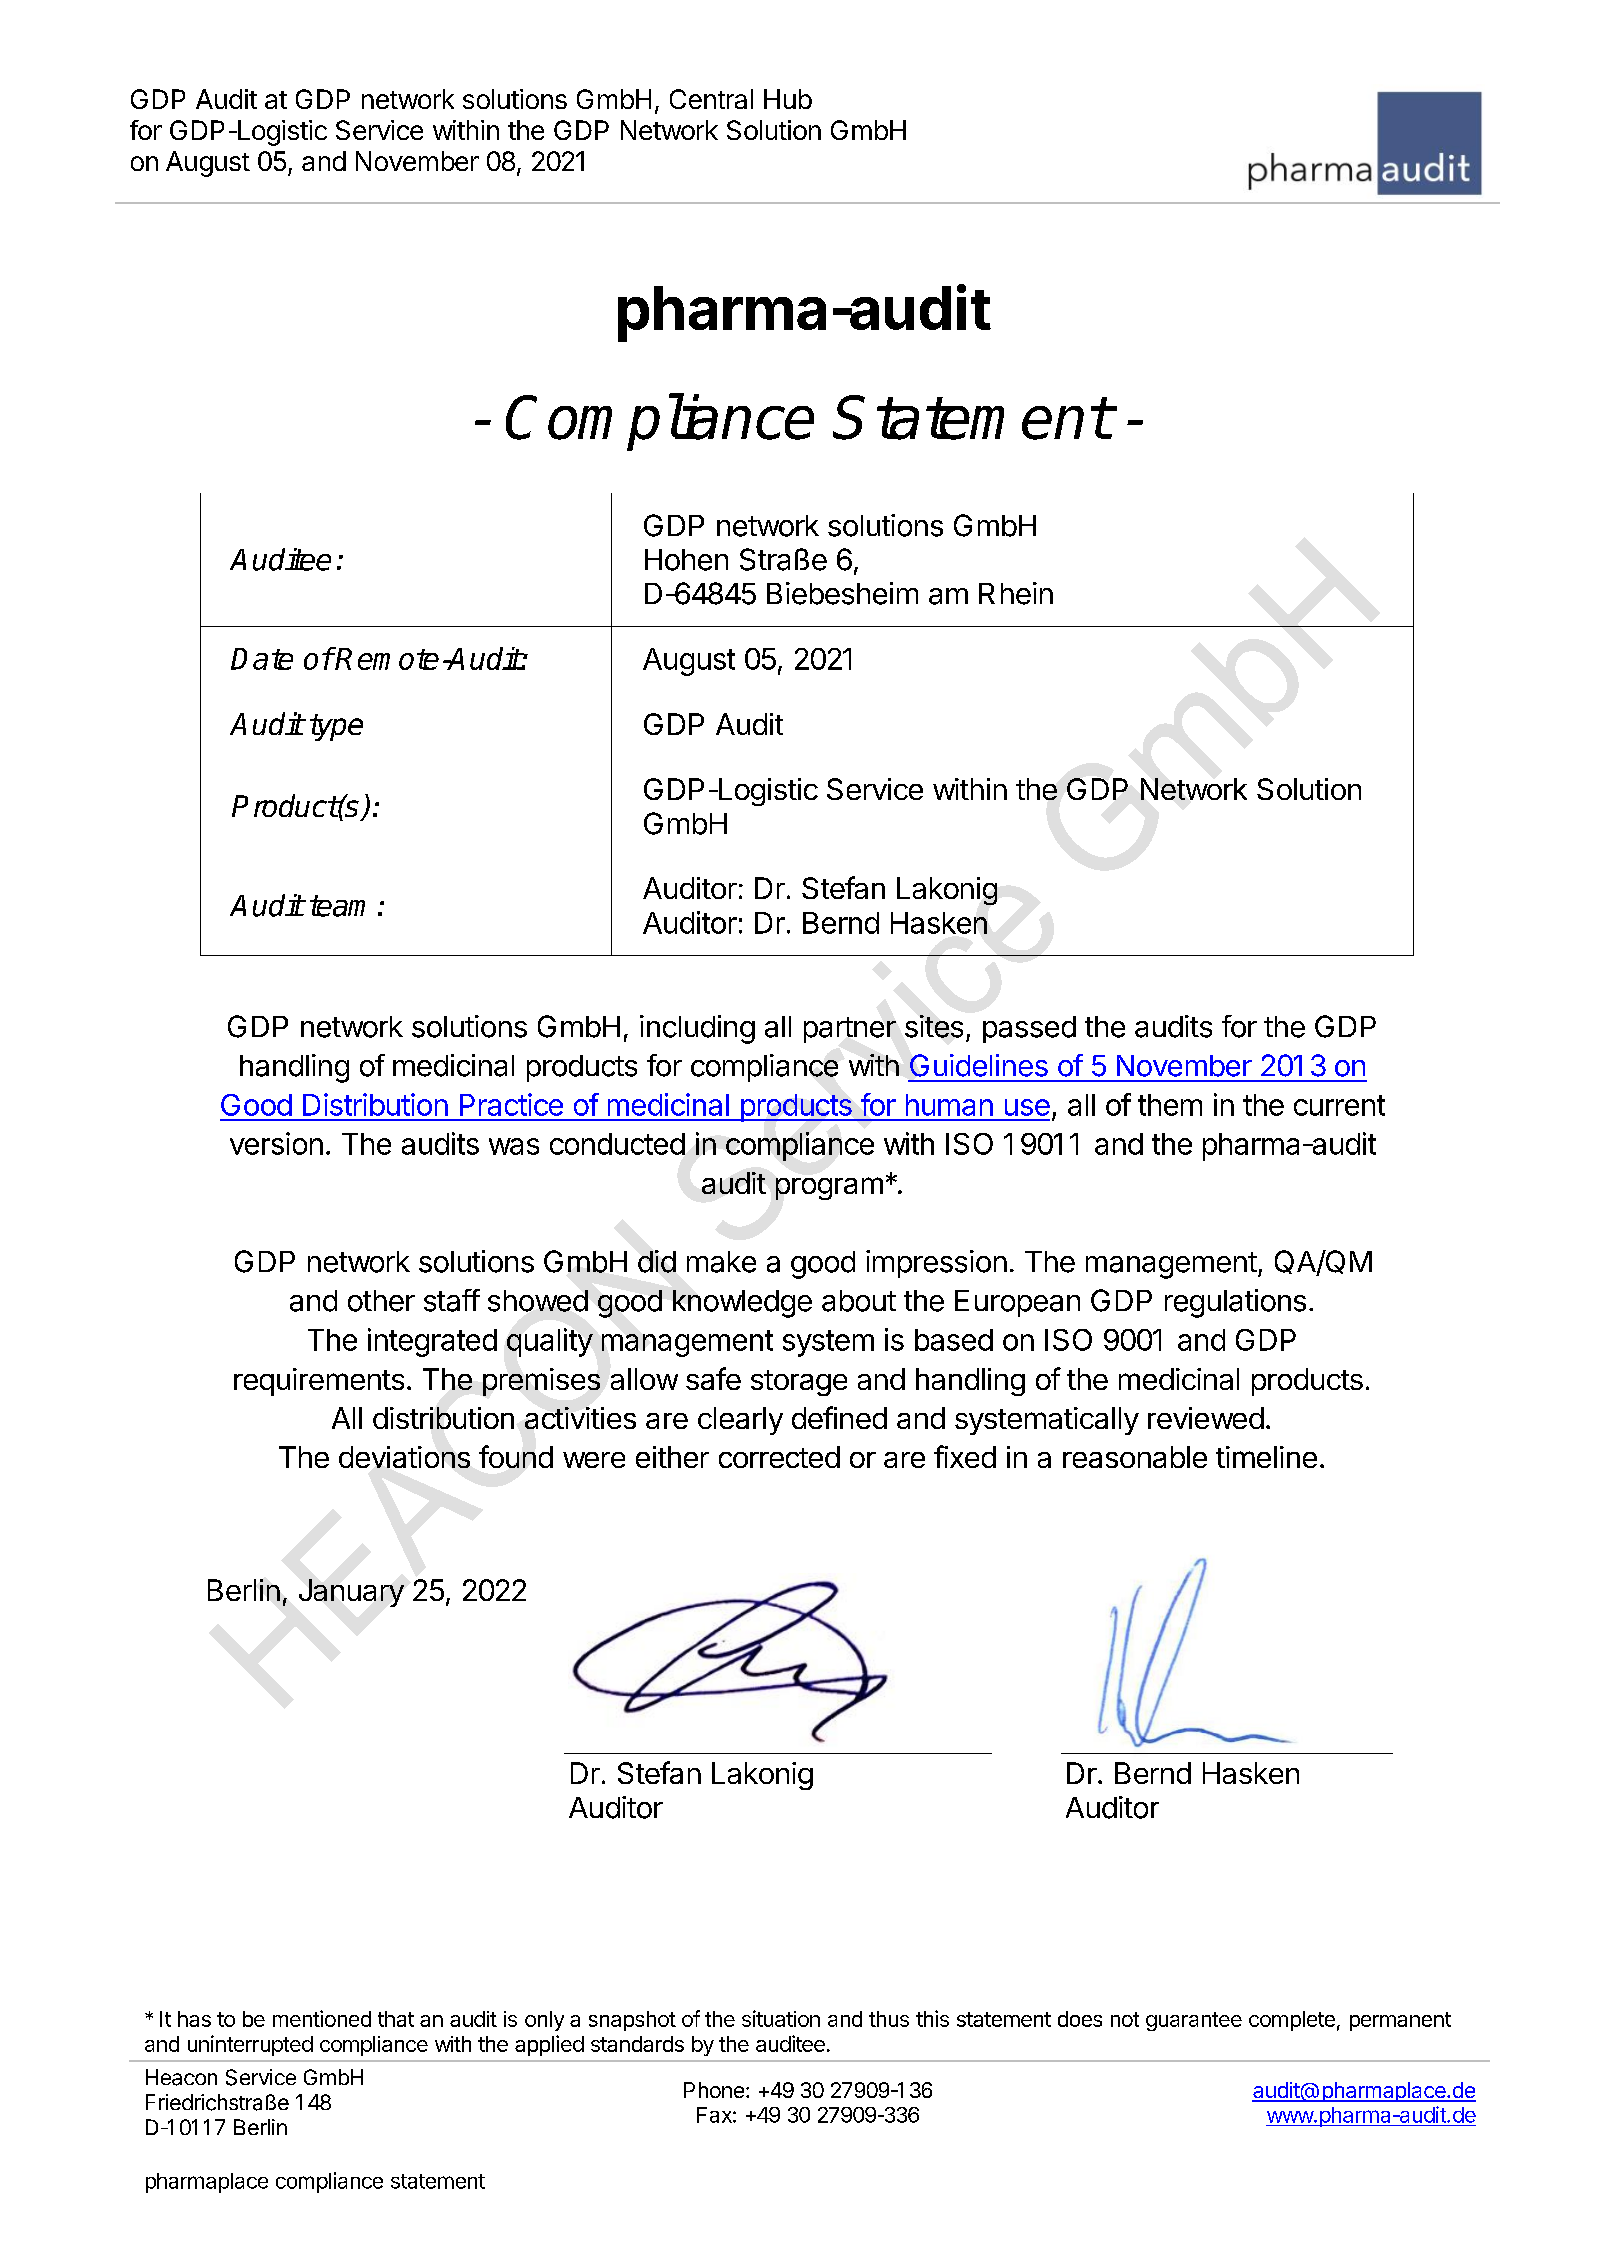  Describe the element at coordinates (396, 2019) in the screenshot. I see `that` at that location.
